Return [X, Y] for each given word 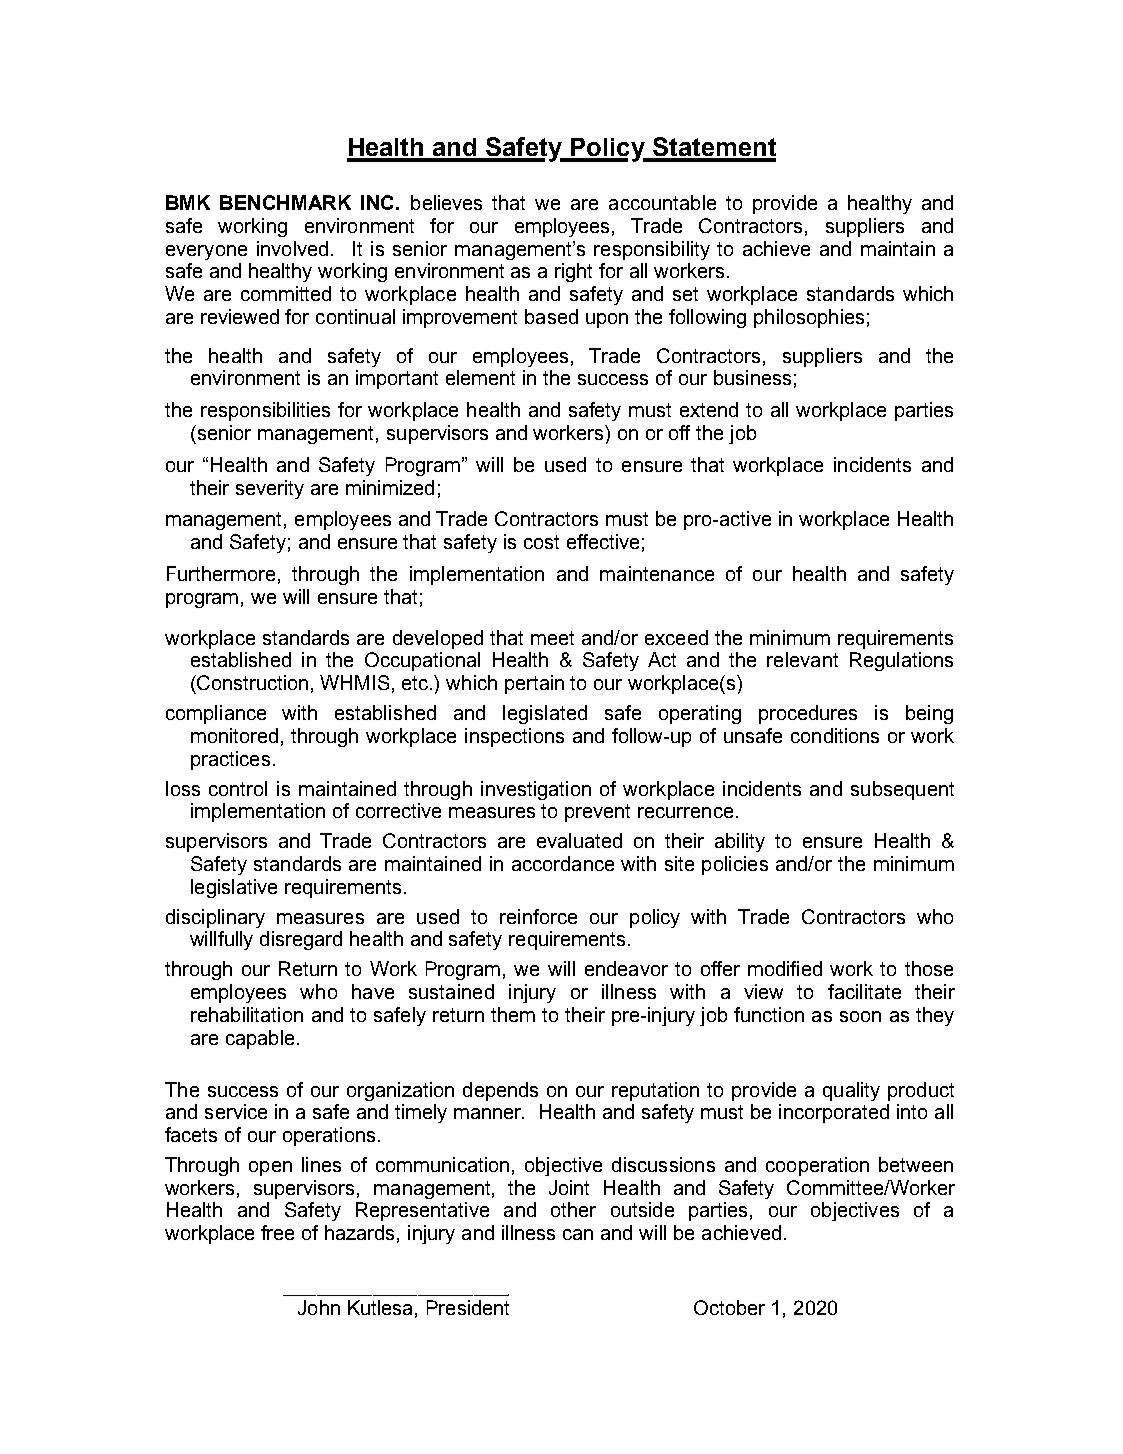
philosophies [809, 318]
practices [230, 760]
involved [292, 248]
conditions [835, 735]
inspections [514, 737]
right [573, 272]
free [277, 1232]
